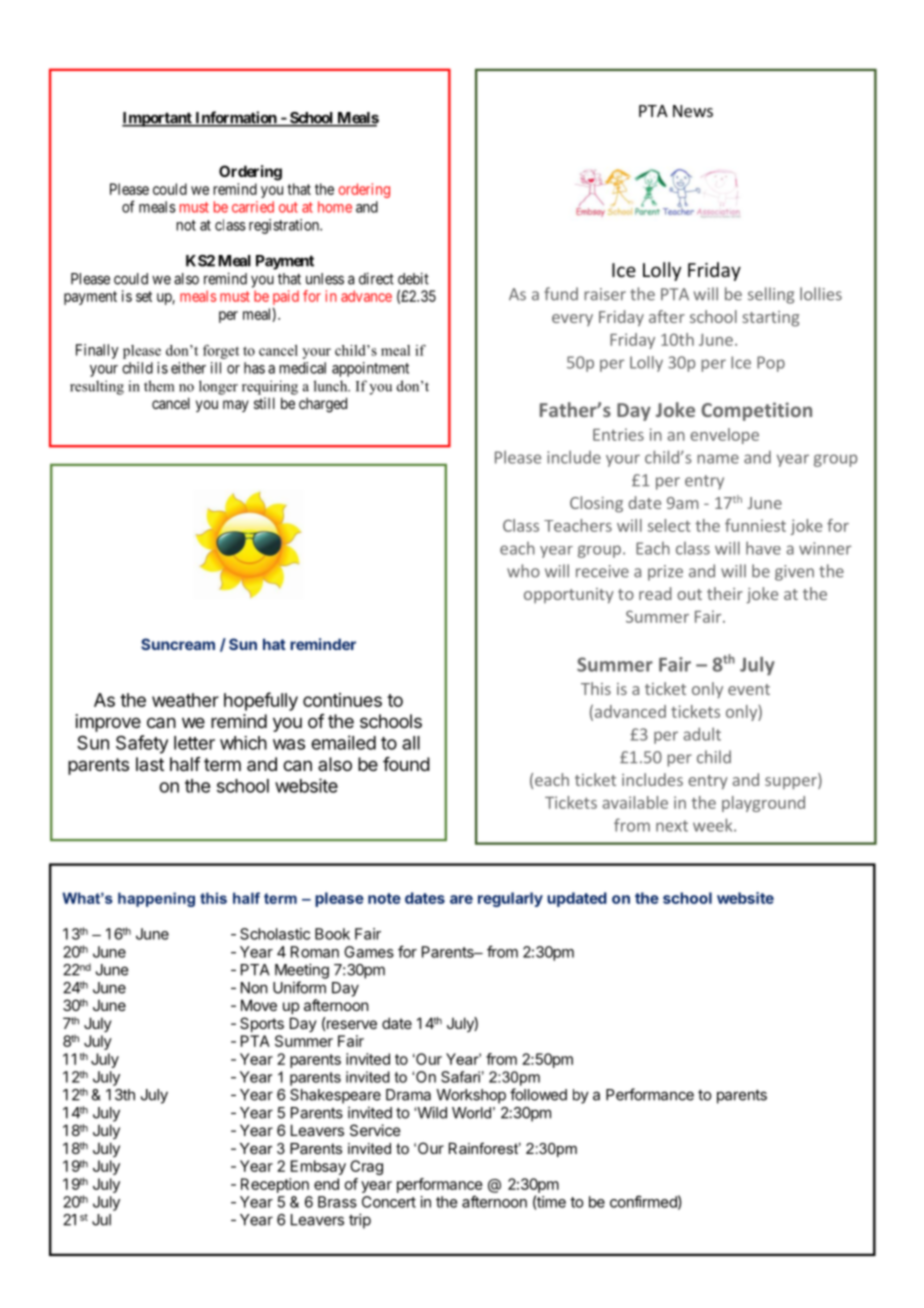  Describe the element at coordinates (275, 1185) in the page. I see `Reception` at that location.
